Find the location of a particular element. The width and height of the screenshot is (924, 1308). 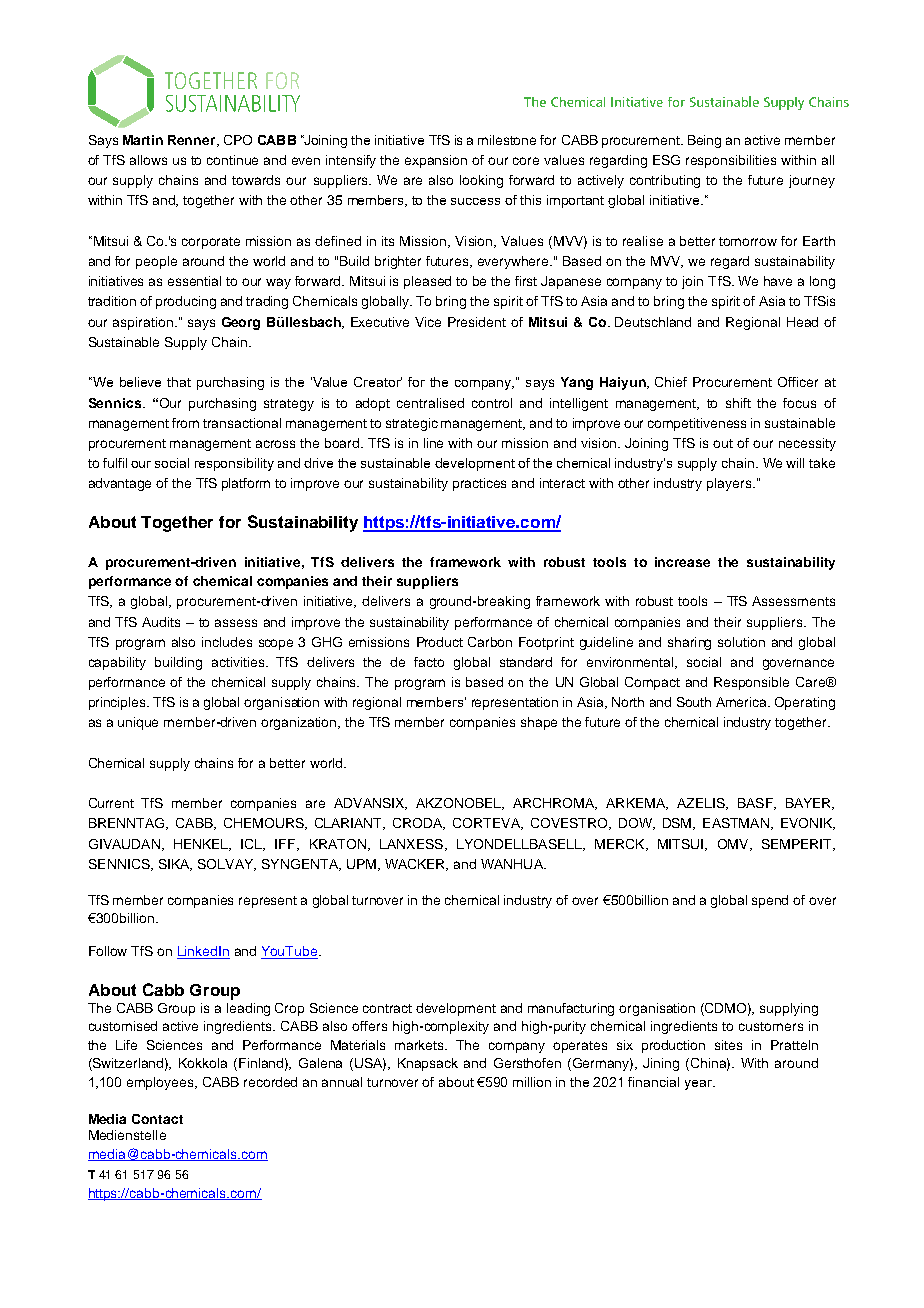

SIKA is located at coordinates (175, 865).
